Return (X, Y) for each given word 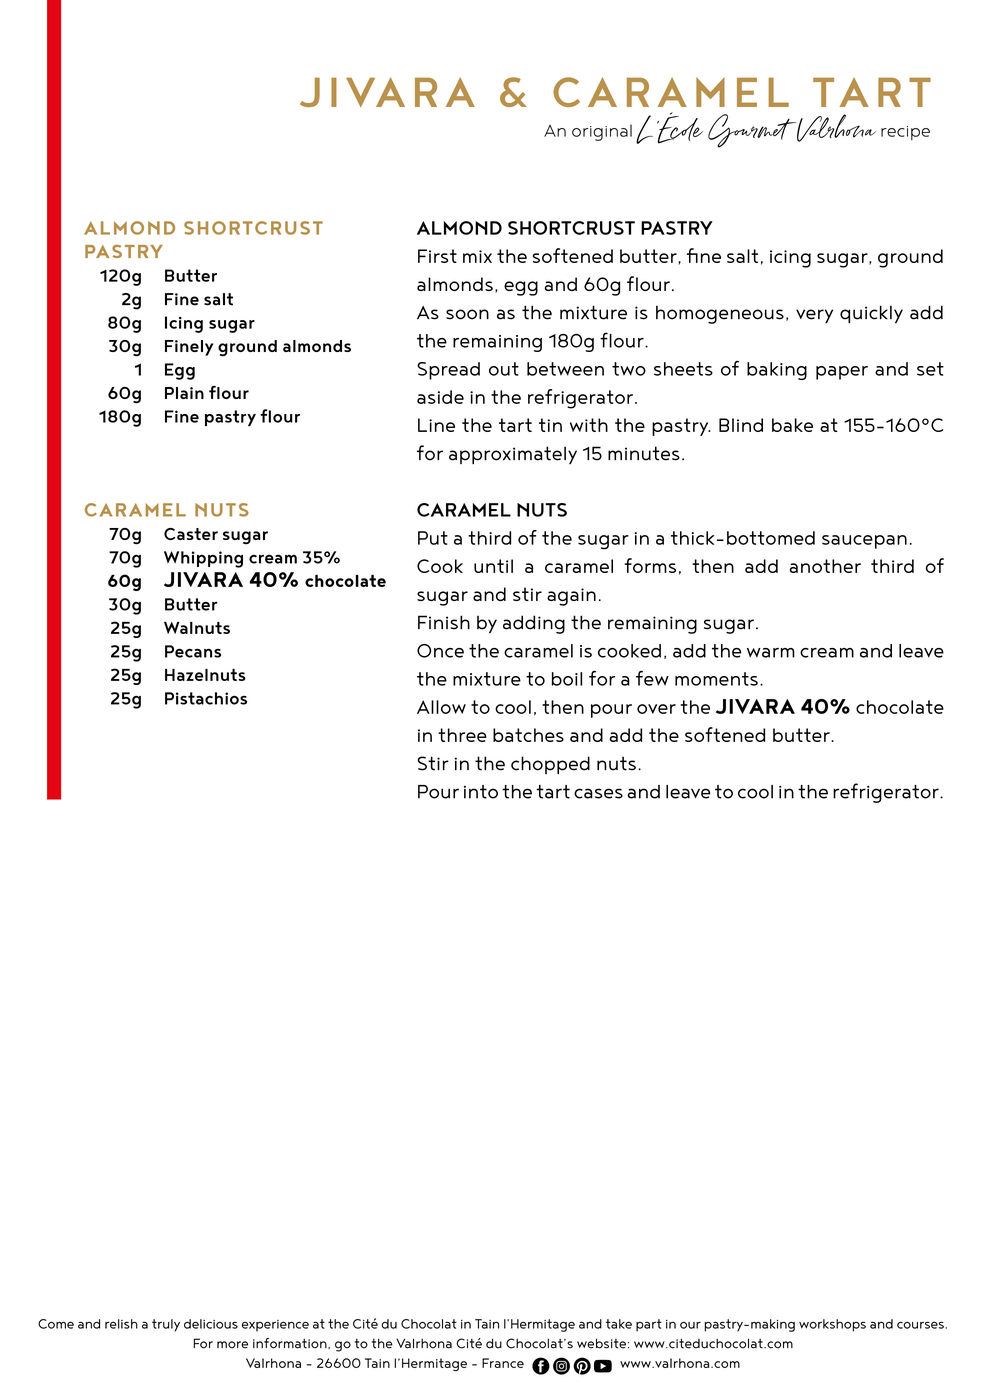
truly (166, 1325)
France (503, 1363)
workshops (832, 1325)
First (437, 256)
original (602, 132)
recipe (905, 133)
